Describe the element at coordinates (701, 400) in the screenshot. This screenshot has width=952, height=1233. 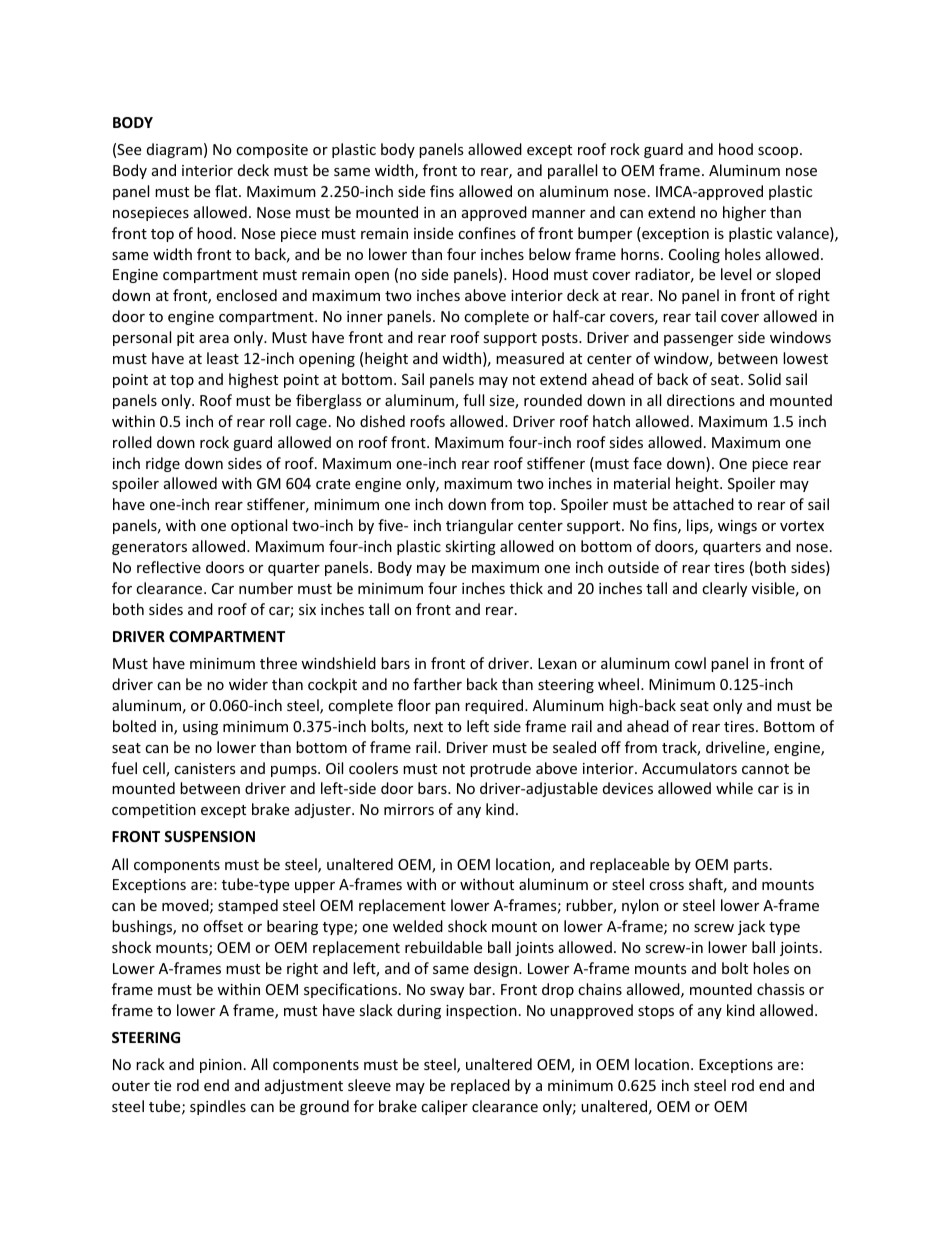
I see `directions` at that location.
